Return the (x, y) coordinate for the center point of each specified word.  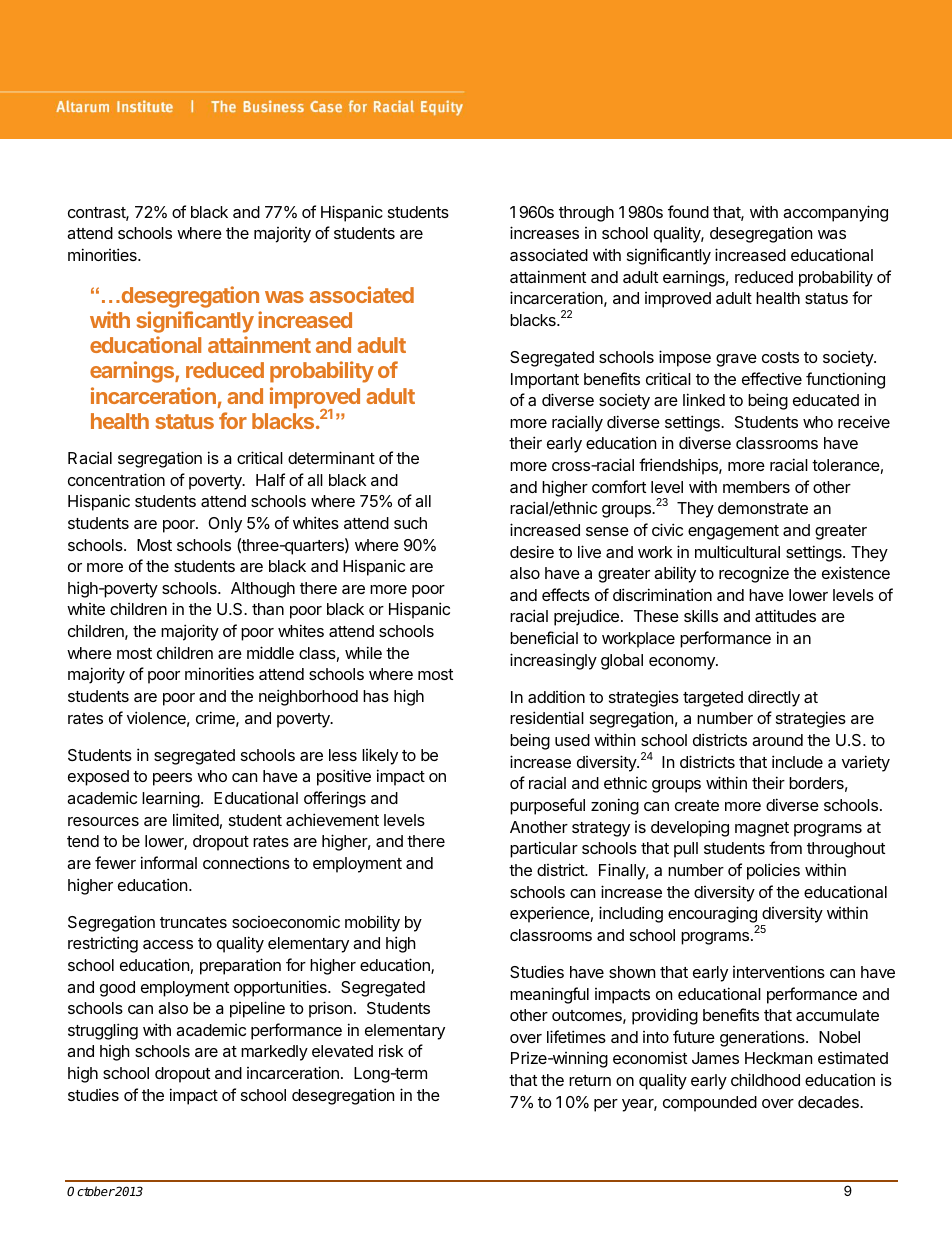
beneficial (544, 637)
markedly (274, 1053)
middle (270, 652)
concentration (116, 479)
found (688, 211)
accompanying (835, 213)
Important (545, 381)
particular (544, 849)
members (756, 487)
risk (391, 1051)
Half (270, 479)
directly (774, 698)
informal (169, 862)
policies (773, 871)
